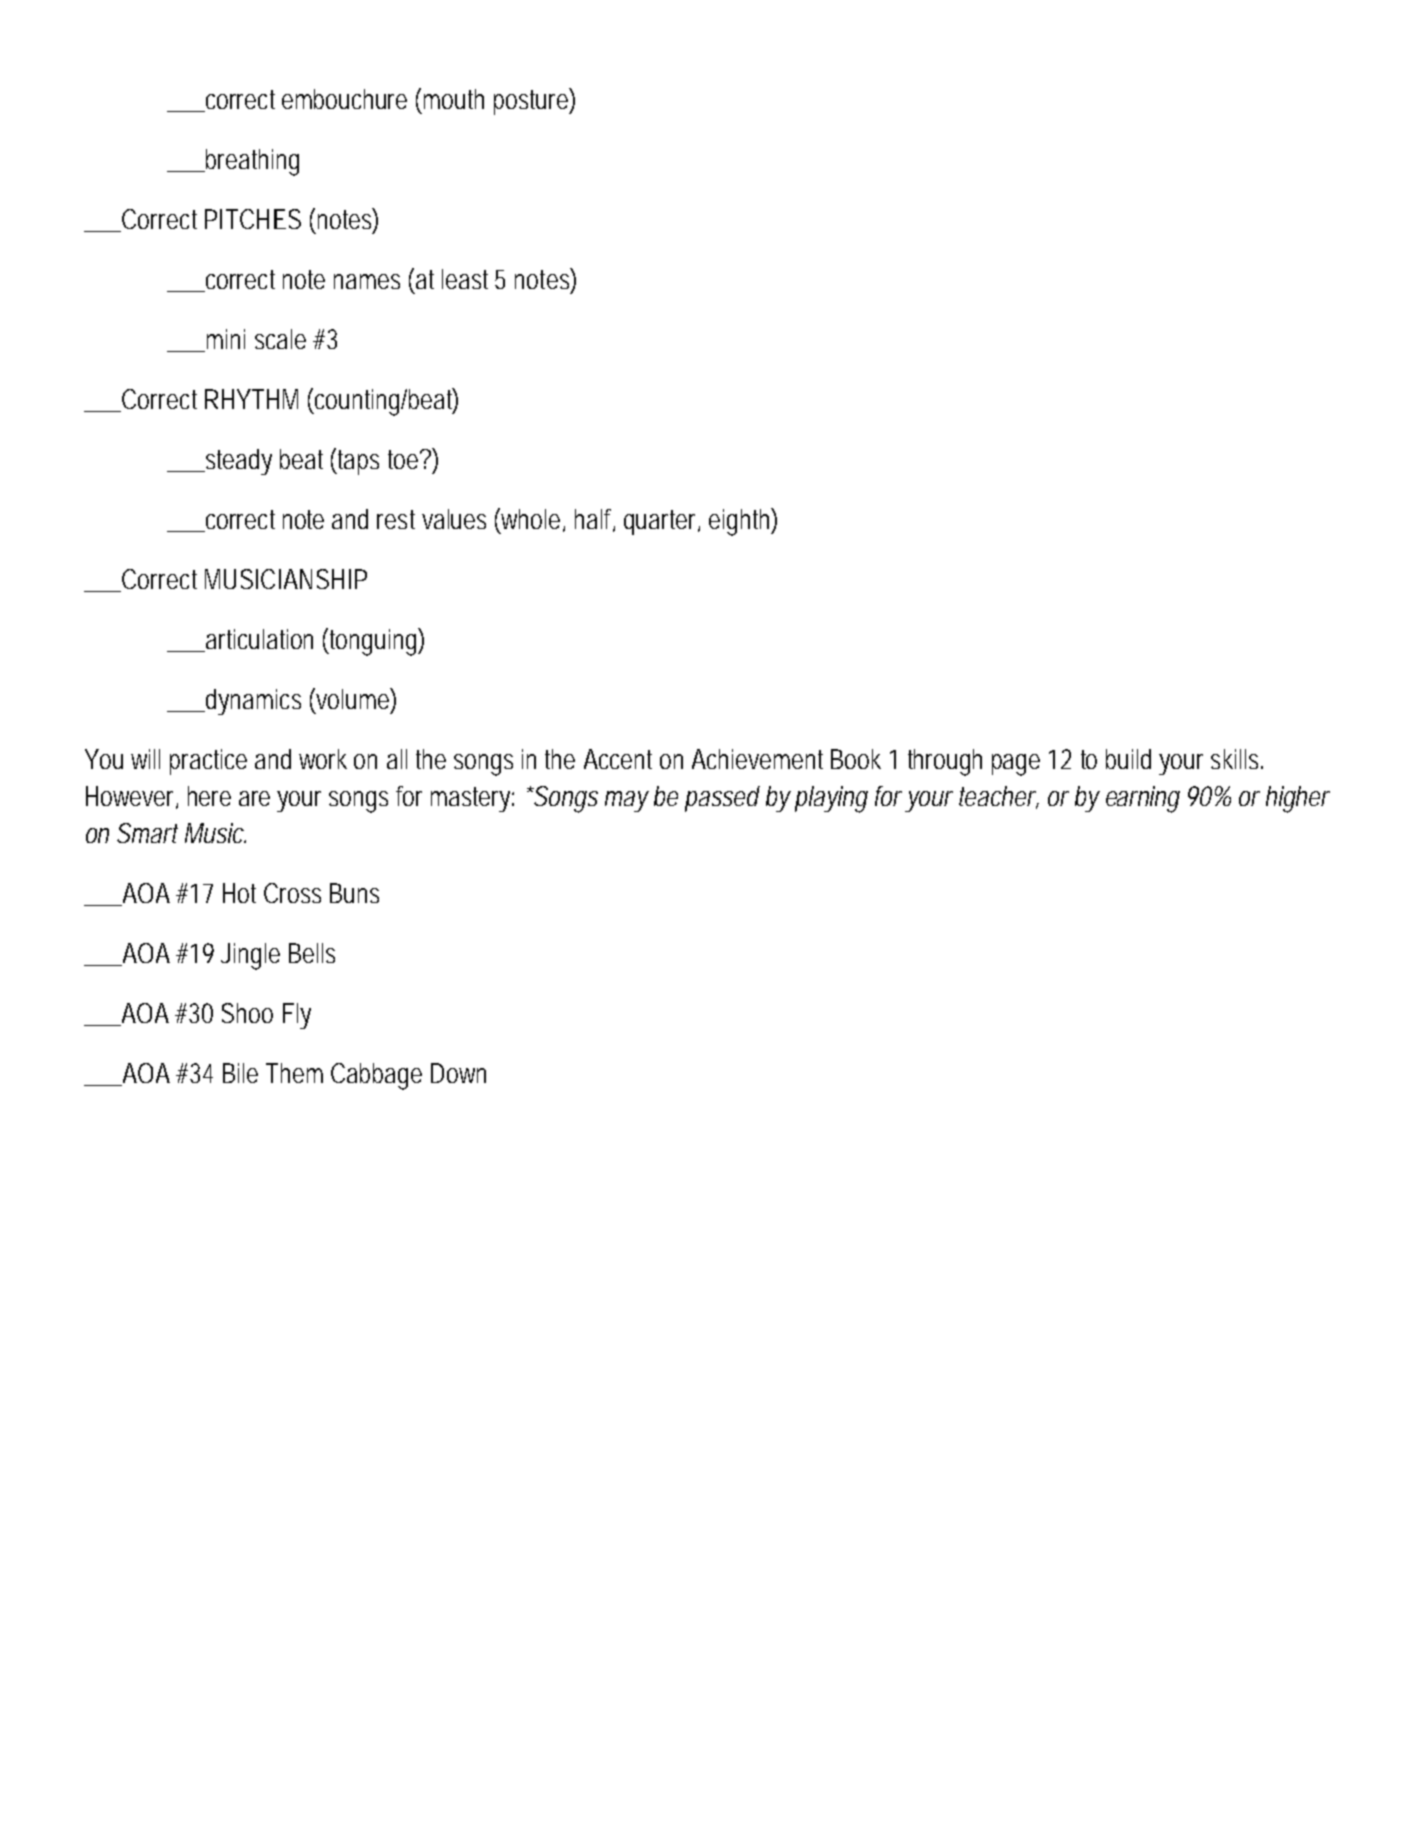 This screenshot has height=1839, width=1421. What do you see at coordinates (323, 759) in the screenshot?
I see `work` at bounding box center [323, 759].
